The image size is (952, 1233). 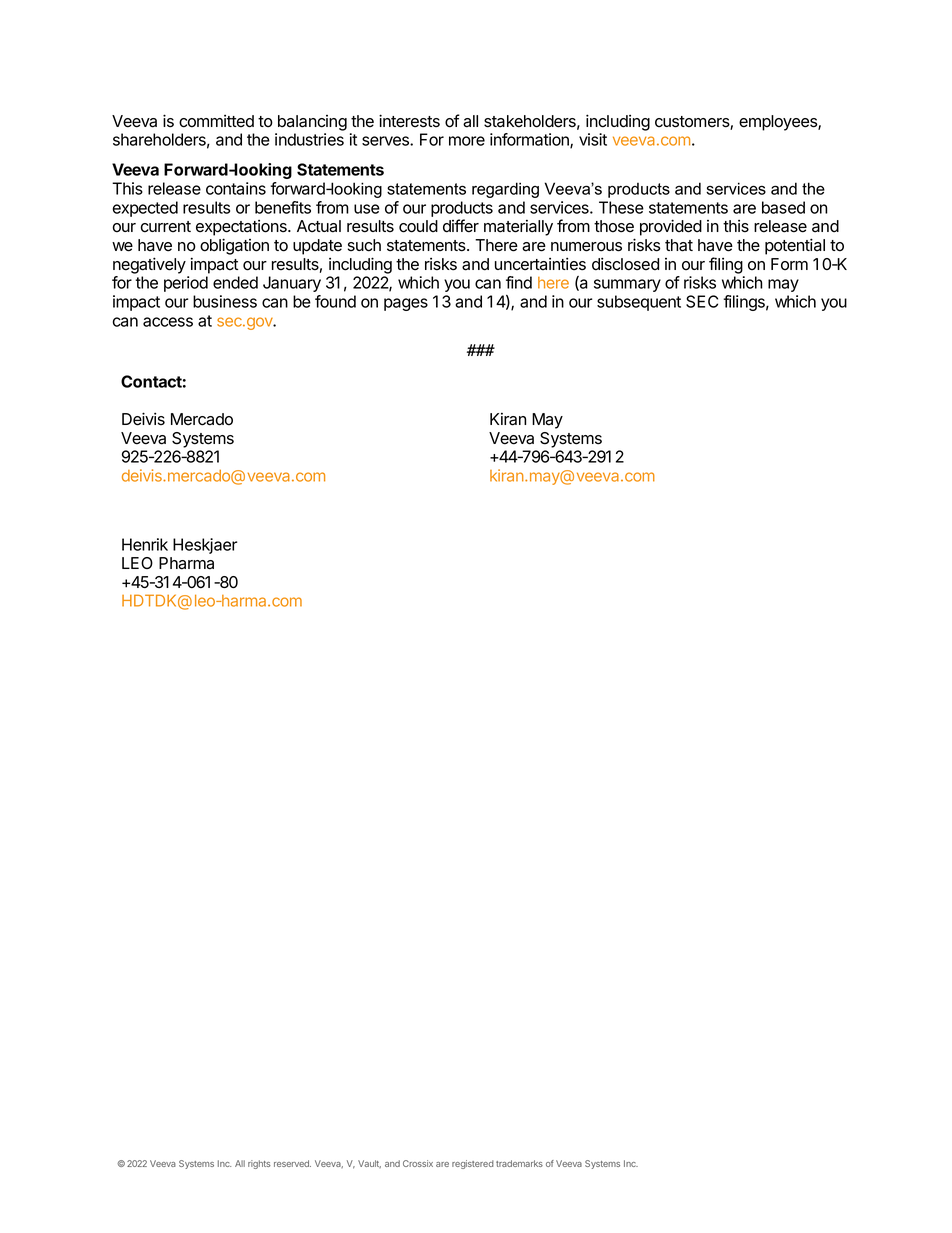 What do you see at coordinates (467, 141) in the page?
I see `more` at bounding box center [467, 141].
